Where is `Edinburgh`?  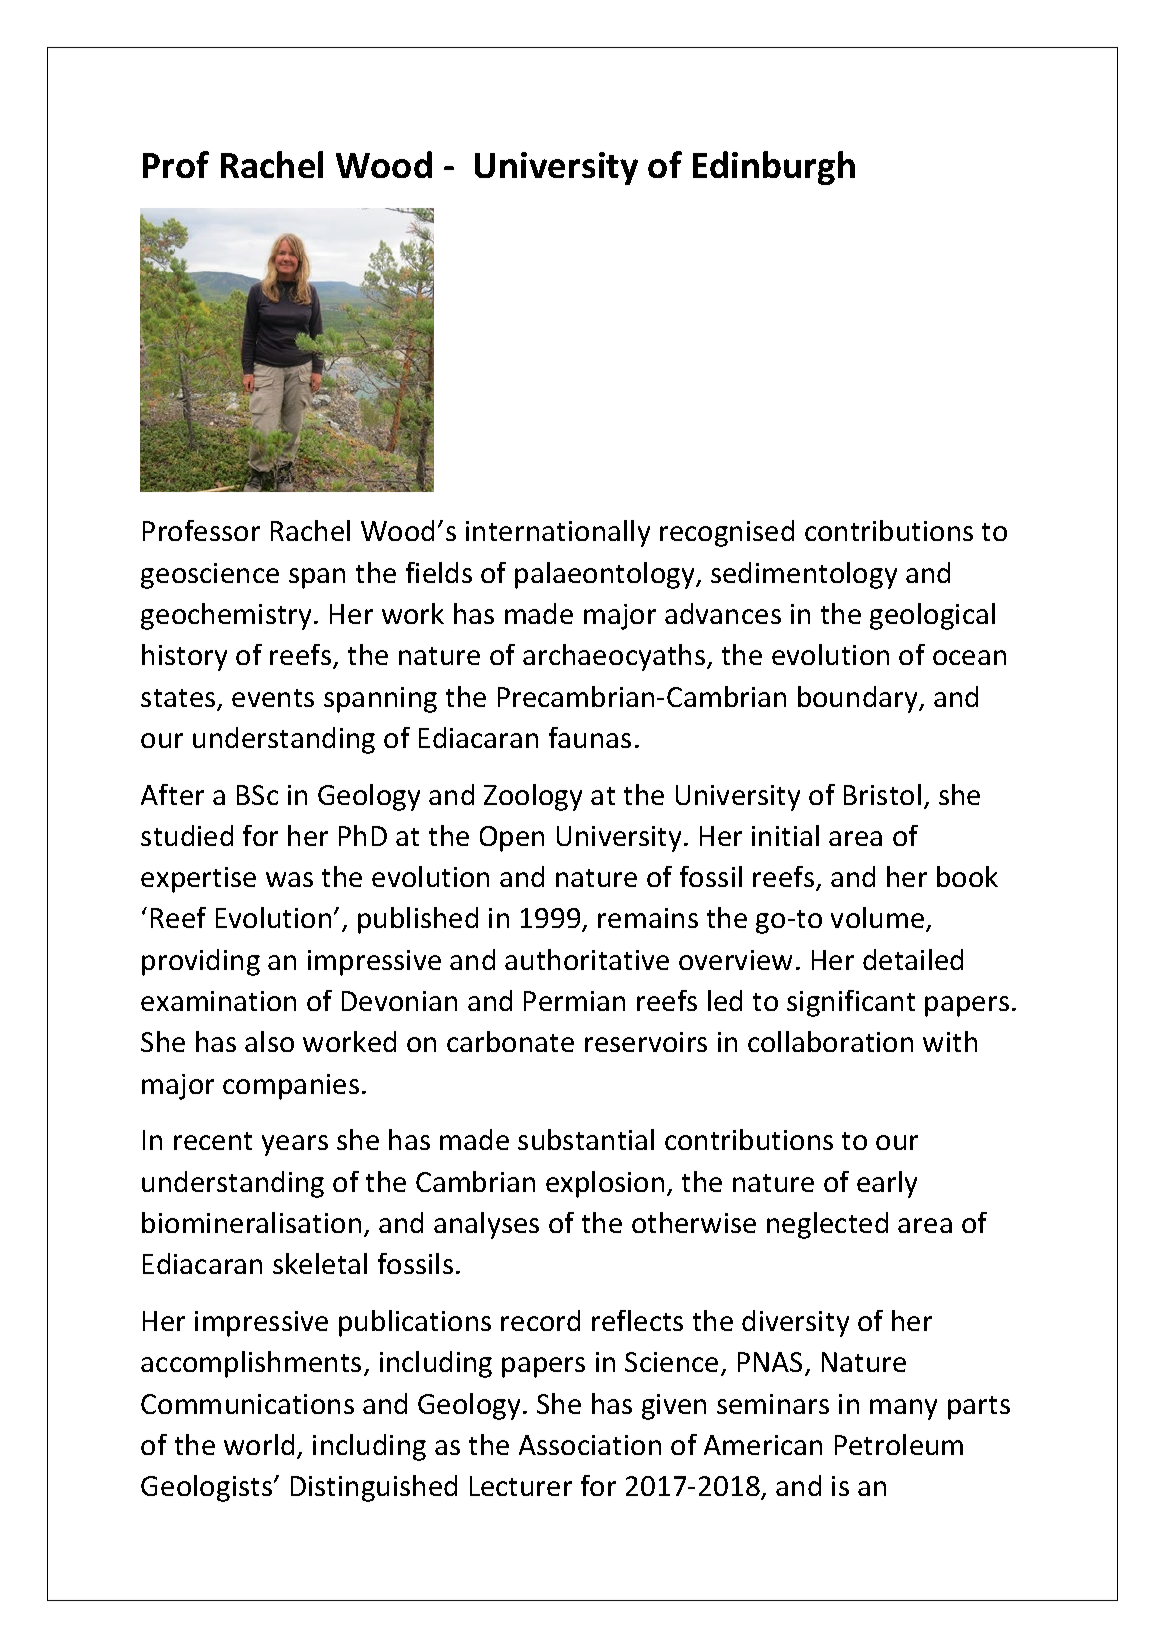
Edinburgh is located at coordinates (774, 168).
